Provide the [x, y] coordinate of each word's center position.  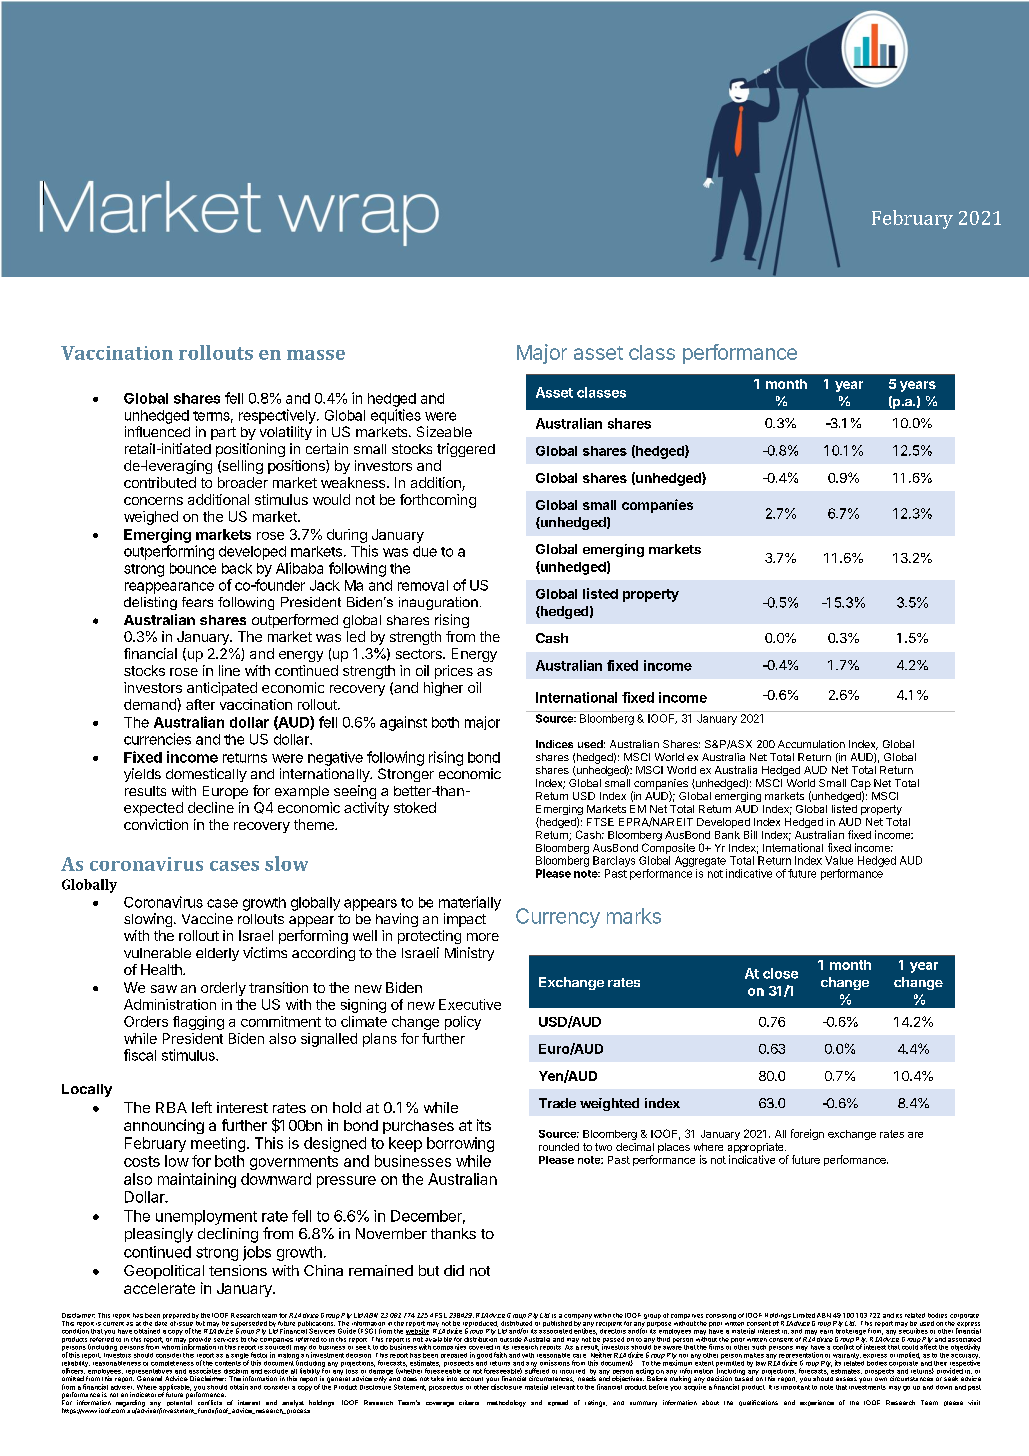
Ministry [469, 954]
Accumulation [811, 744]
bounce [193, 568]
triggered [466, 450]
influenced [157, 431]
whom [171, 1346]
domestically [206, 775]
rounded [559, 1147]
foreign [807, 1134]
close [780, 973]
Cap [861, 785]
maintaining [197, 1180]
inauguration [438, 603]
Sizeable [444, 431]
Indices [554, 744]
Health [162, 969]
